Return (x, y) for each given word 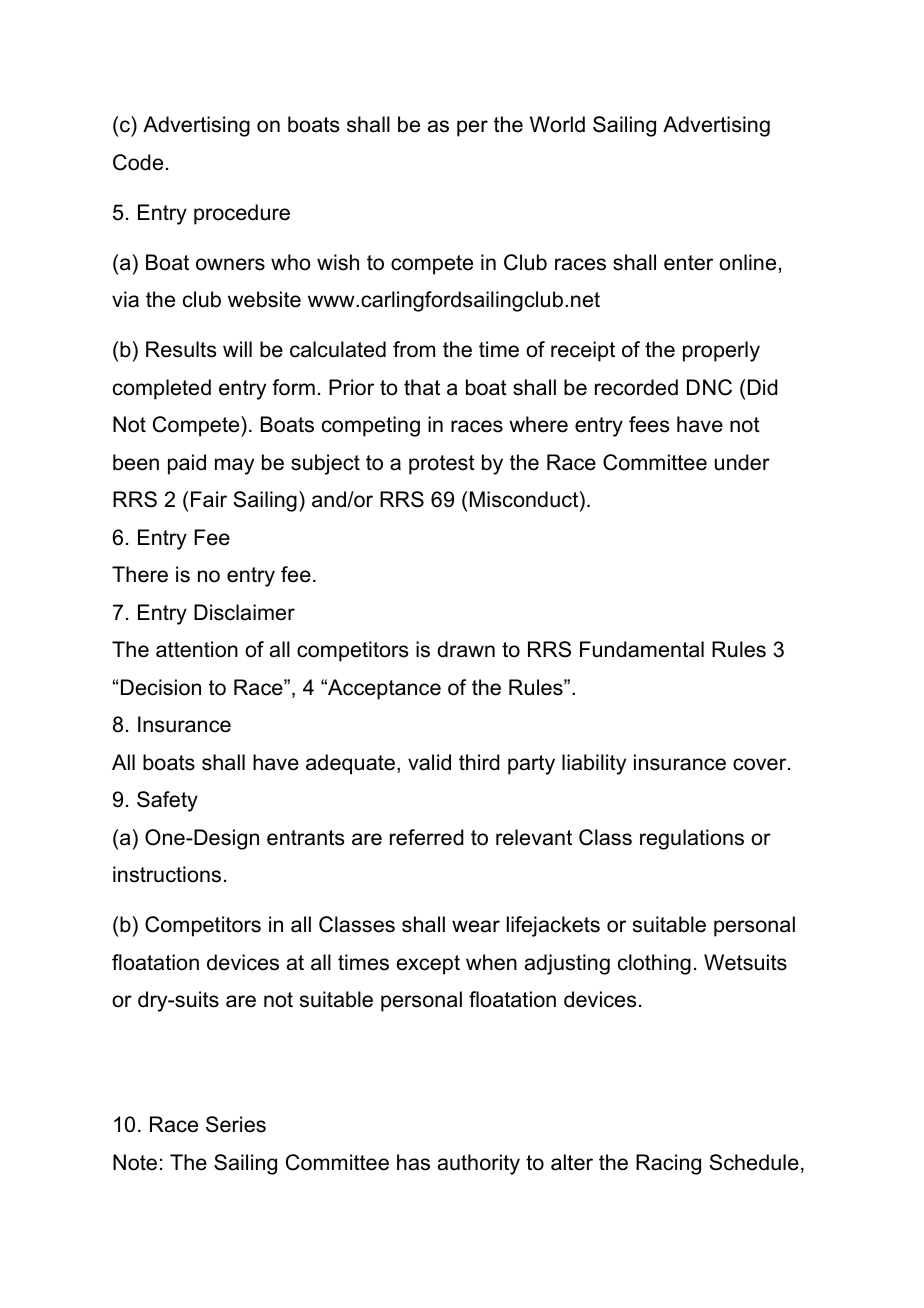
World (557, 124)
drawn (466, 649)
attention (197, 649)
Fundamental (642, 649)
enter (688, 263)
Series (236, 1124)
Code (138, 162)
